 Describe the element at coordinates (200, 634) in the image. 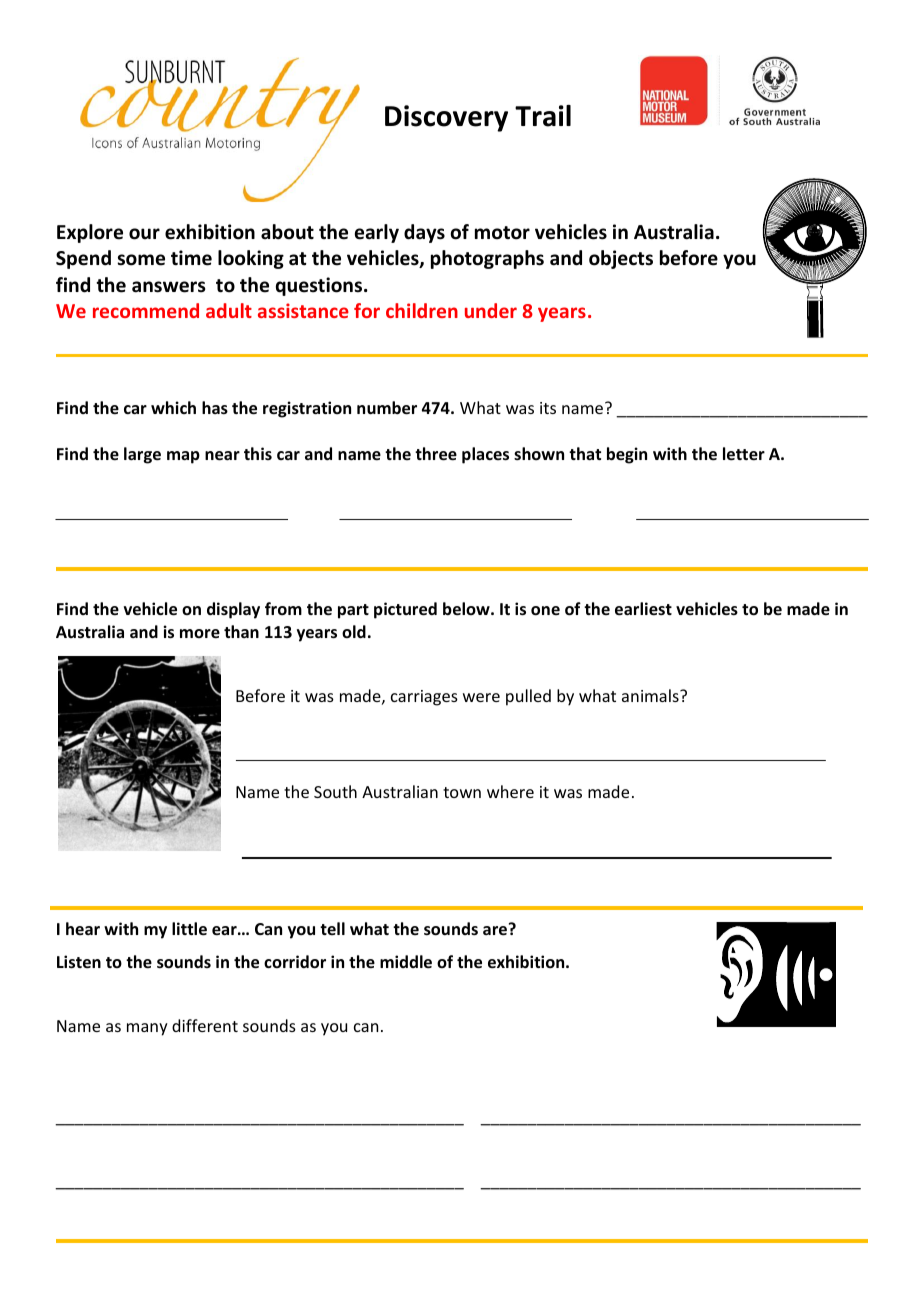

I see `more` at that location.
